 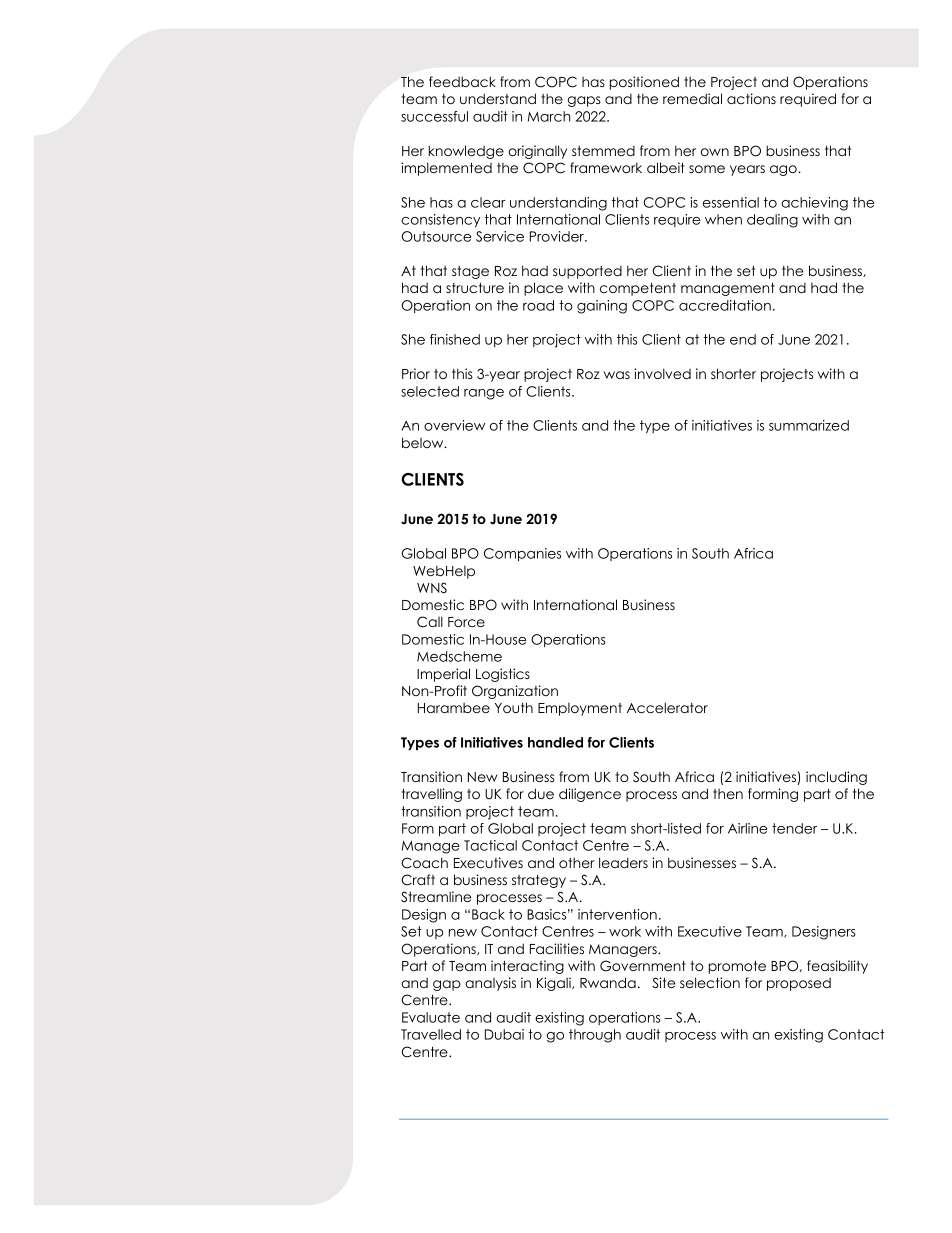 I want to click on actions, so click(x=751, y=98).
